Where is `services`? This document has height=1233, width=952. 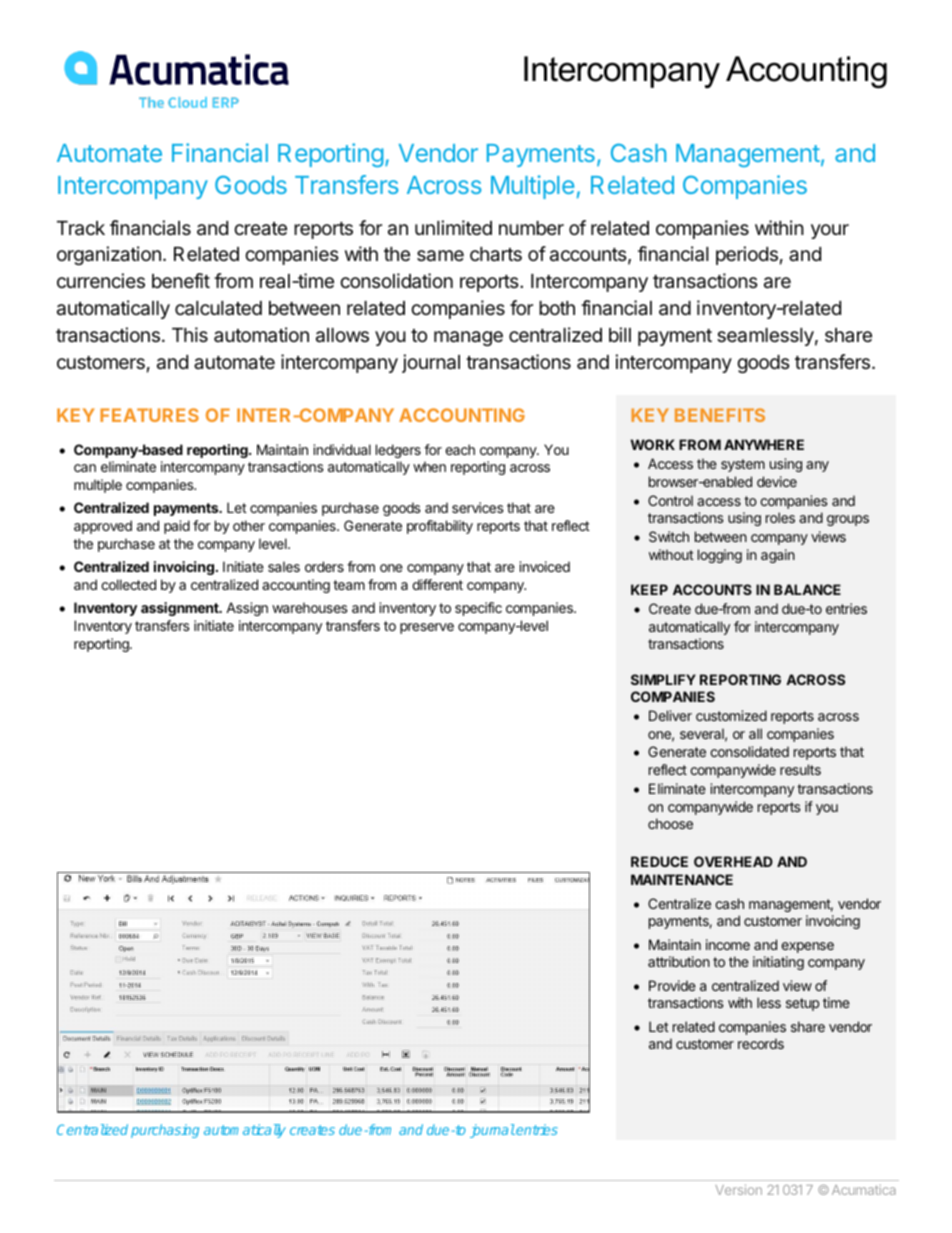 services is located at coordinates (478, 507).
